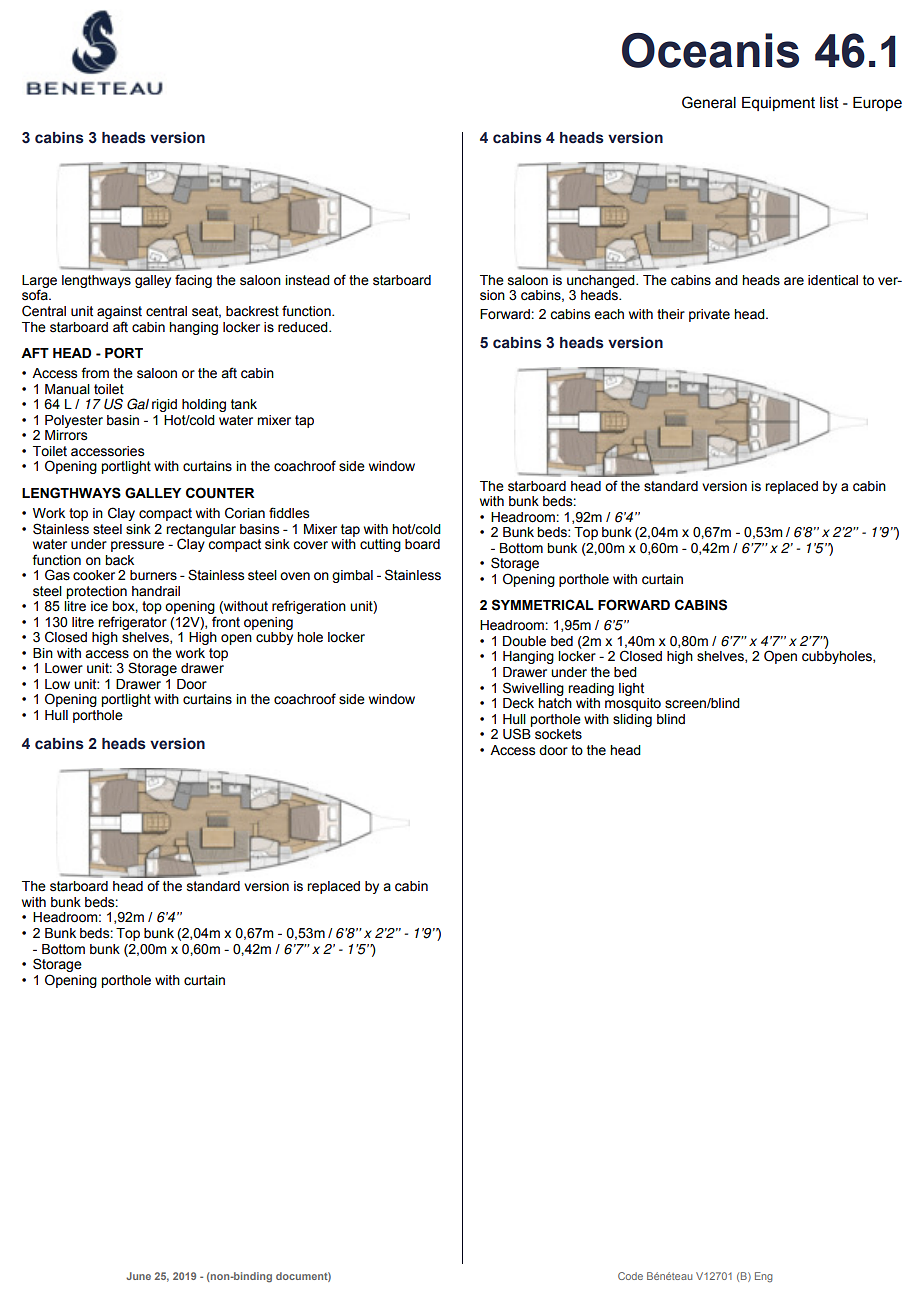  I want to click on June, so click(138, 1276).
